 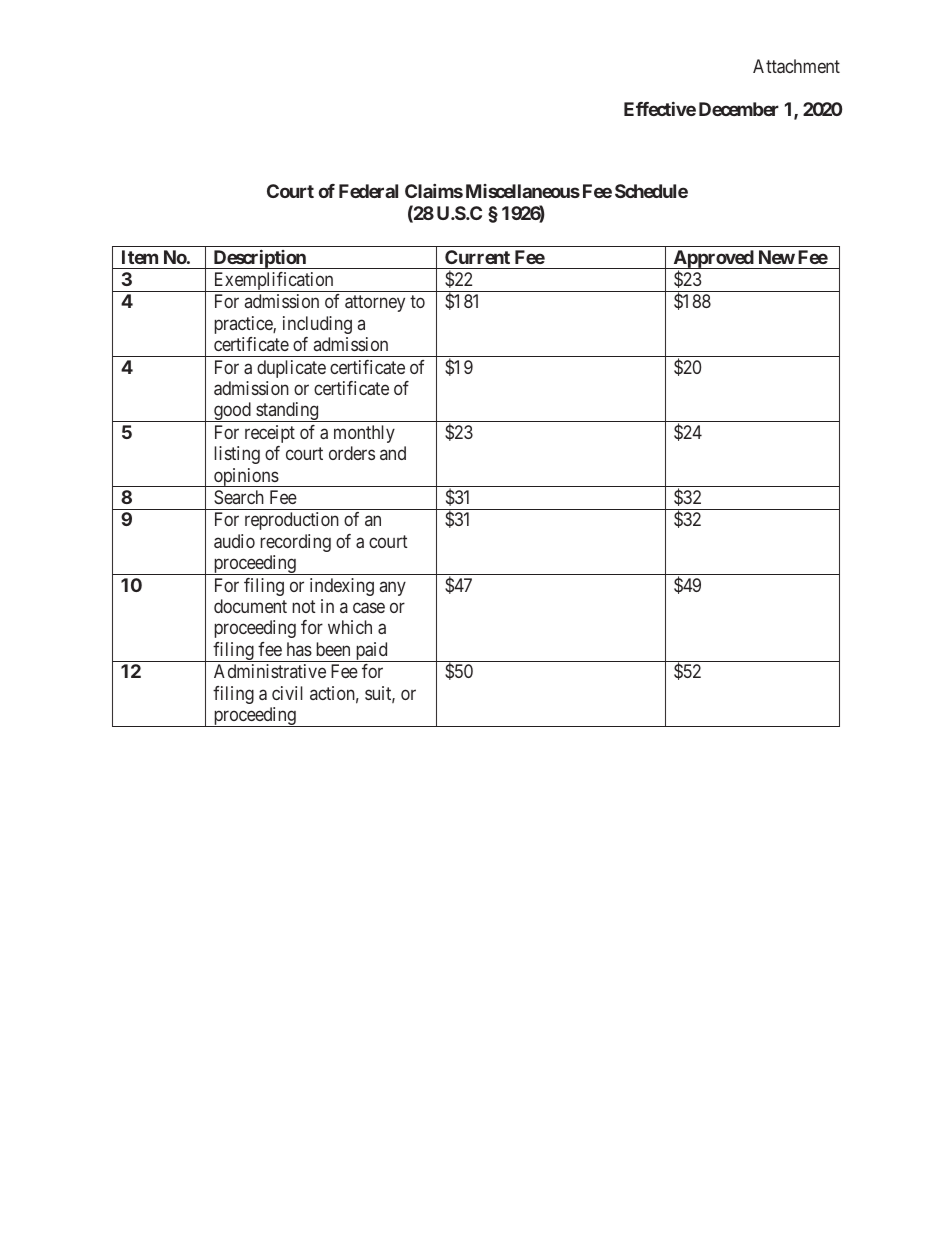 What do you see at coordinates (259, 259) in the page?
I see `Description` at bounding box center [259, 259].
